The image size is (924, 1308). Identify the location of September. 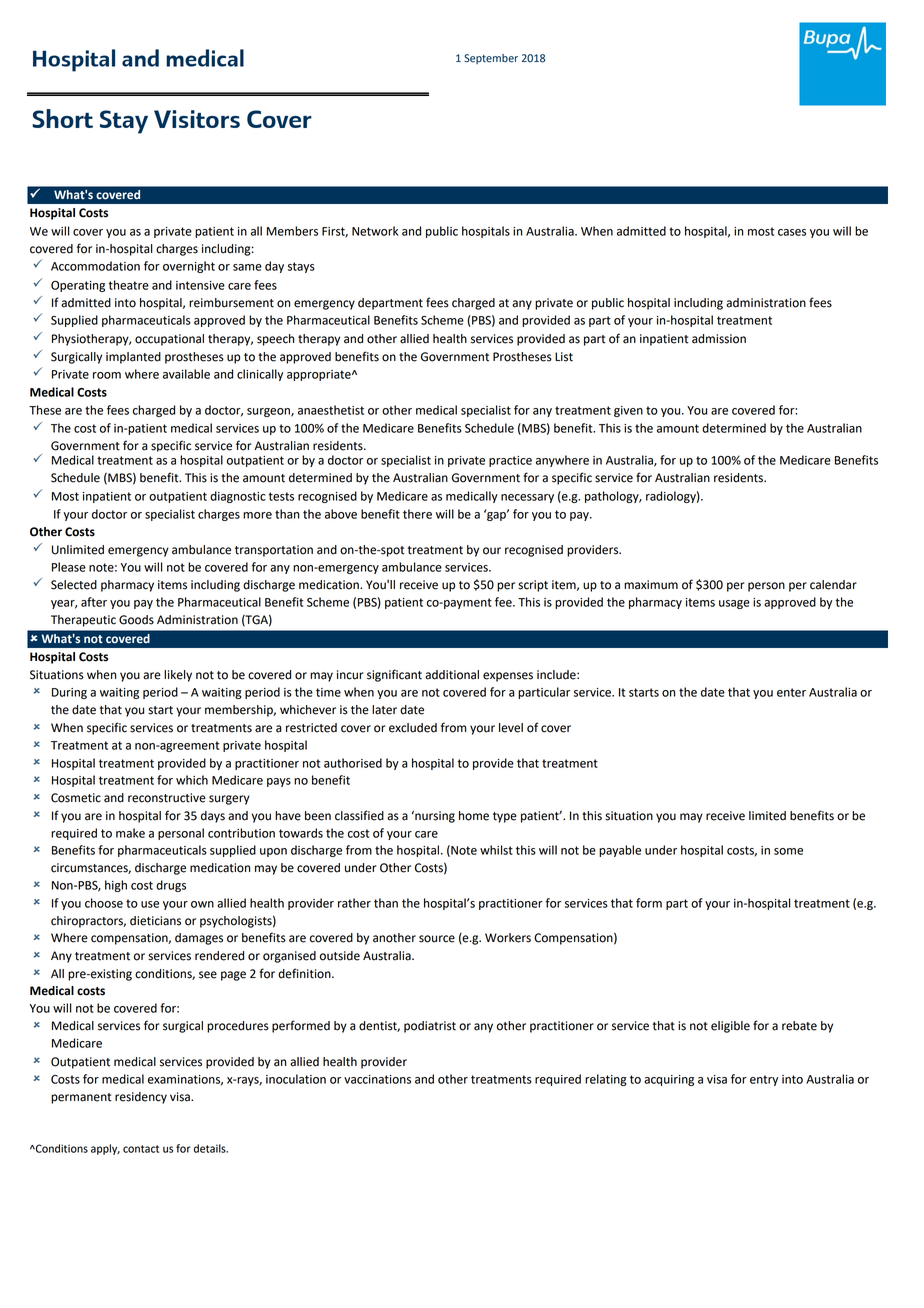
(491, 59).
